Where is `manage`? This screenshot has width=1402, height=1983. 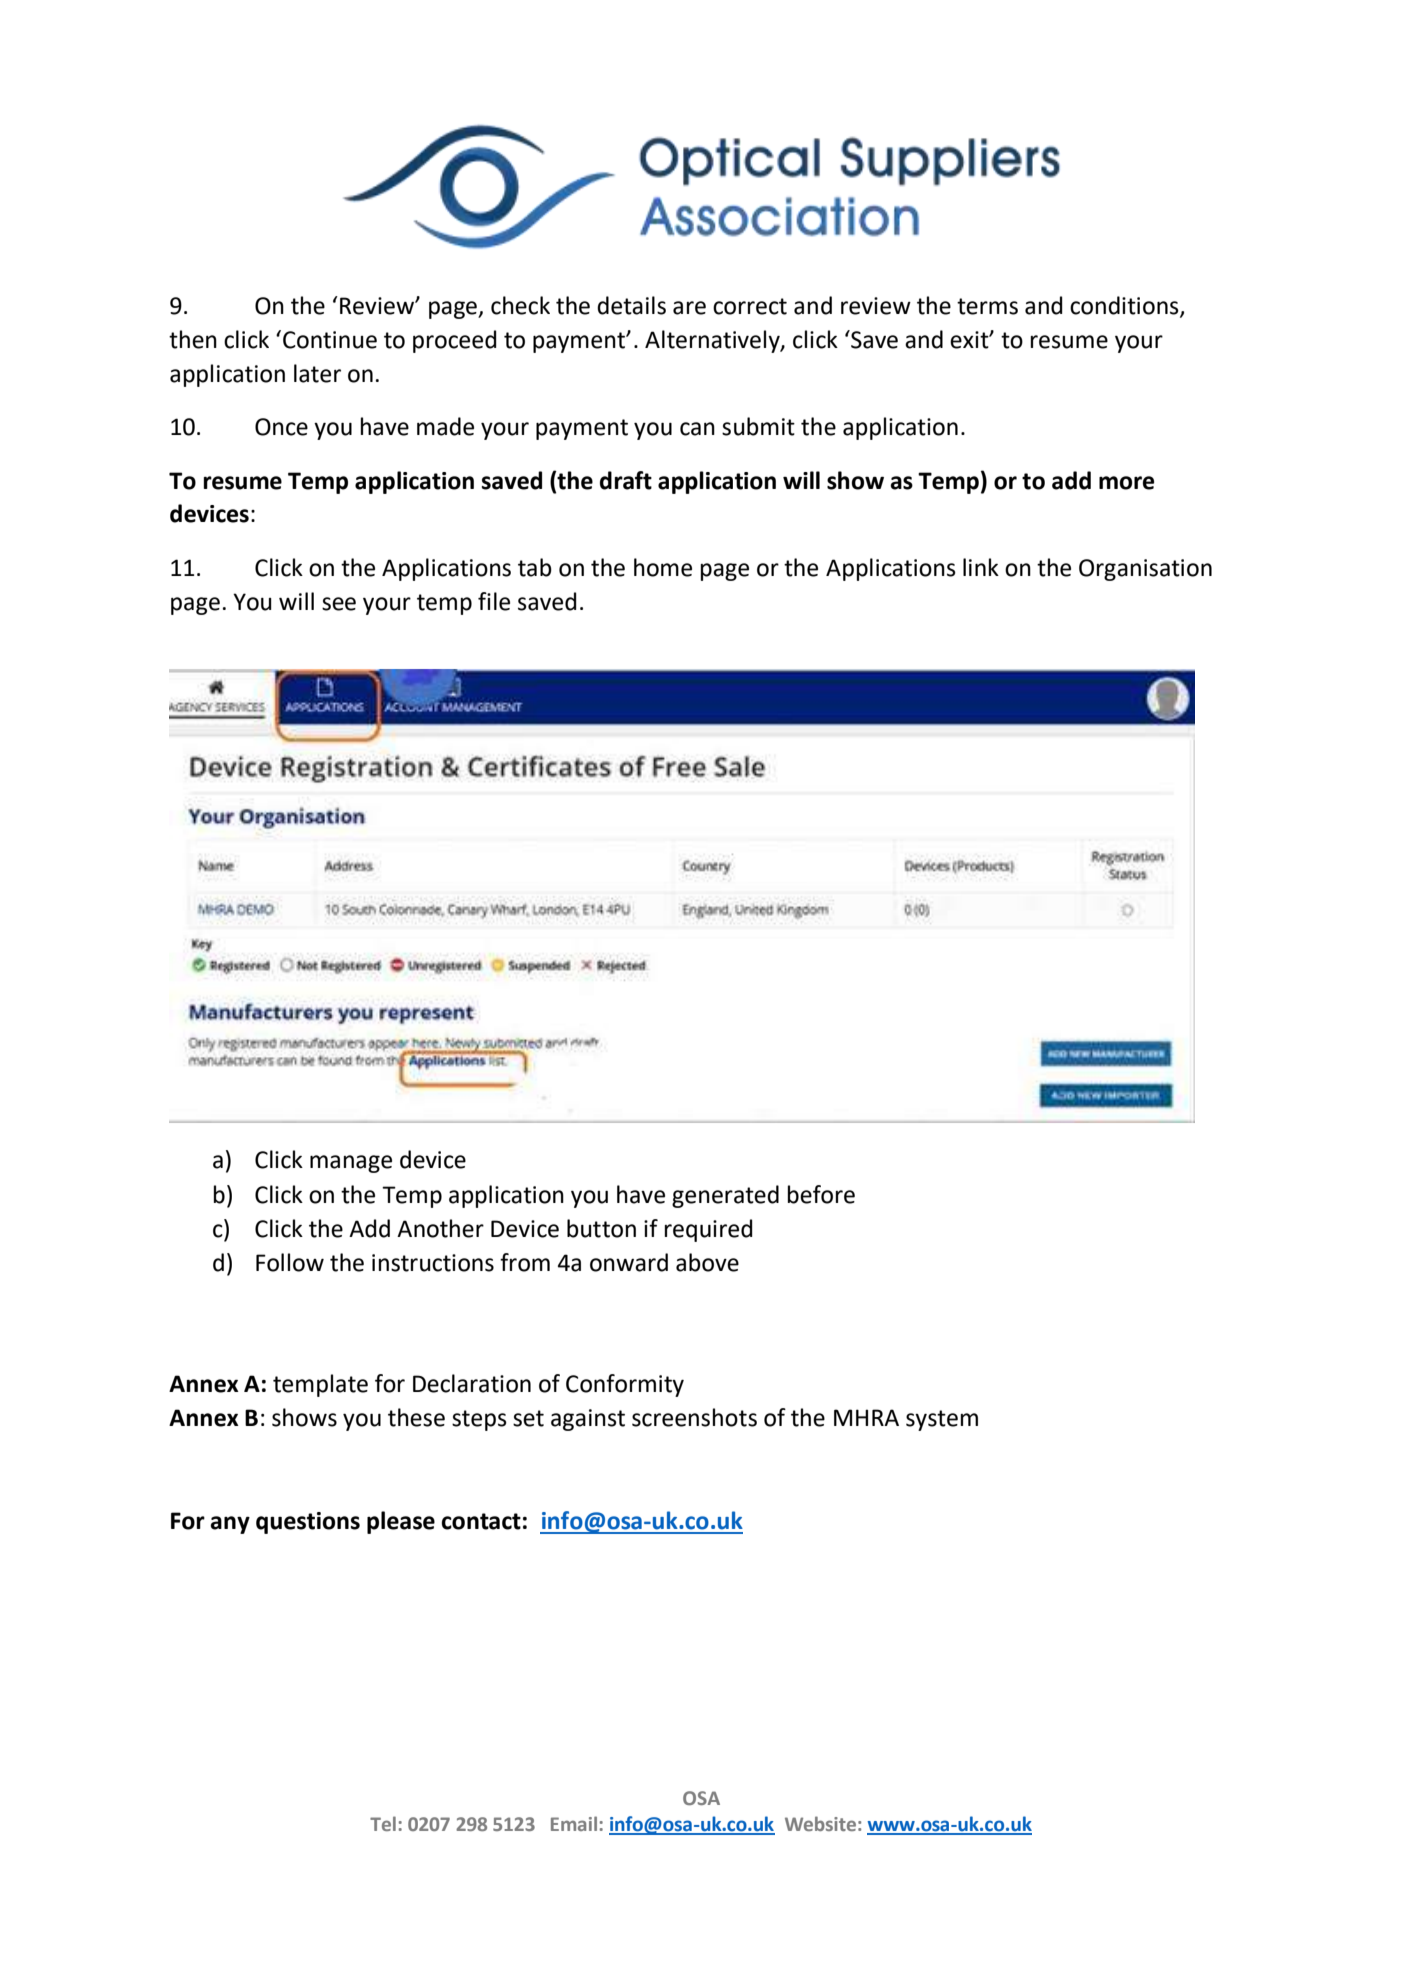 manage is located at coordinates (351, 1164).
